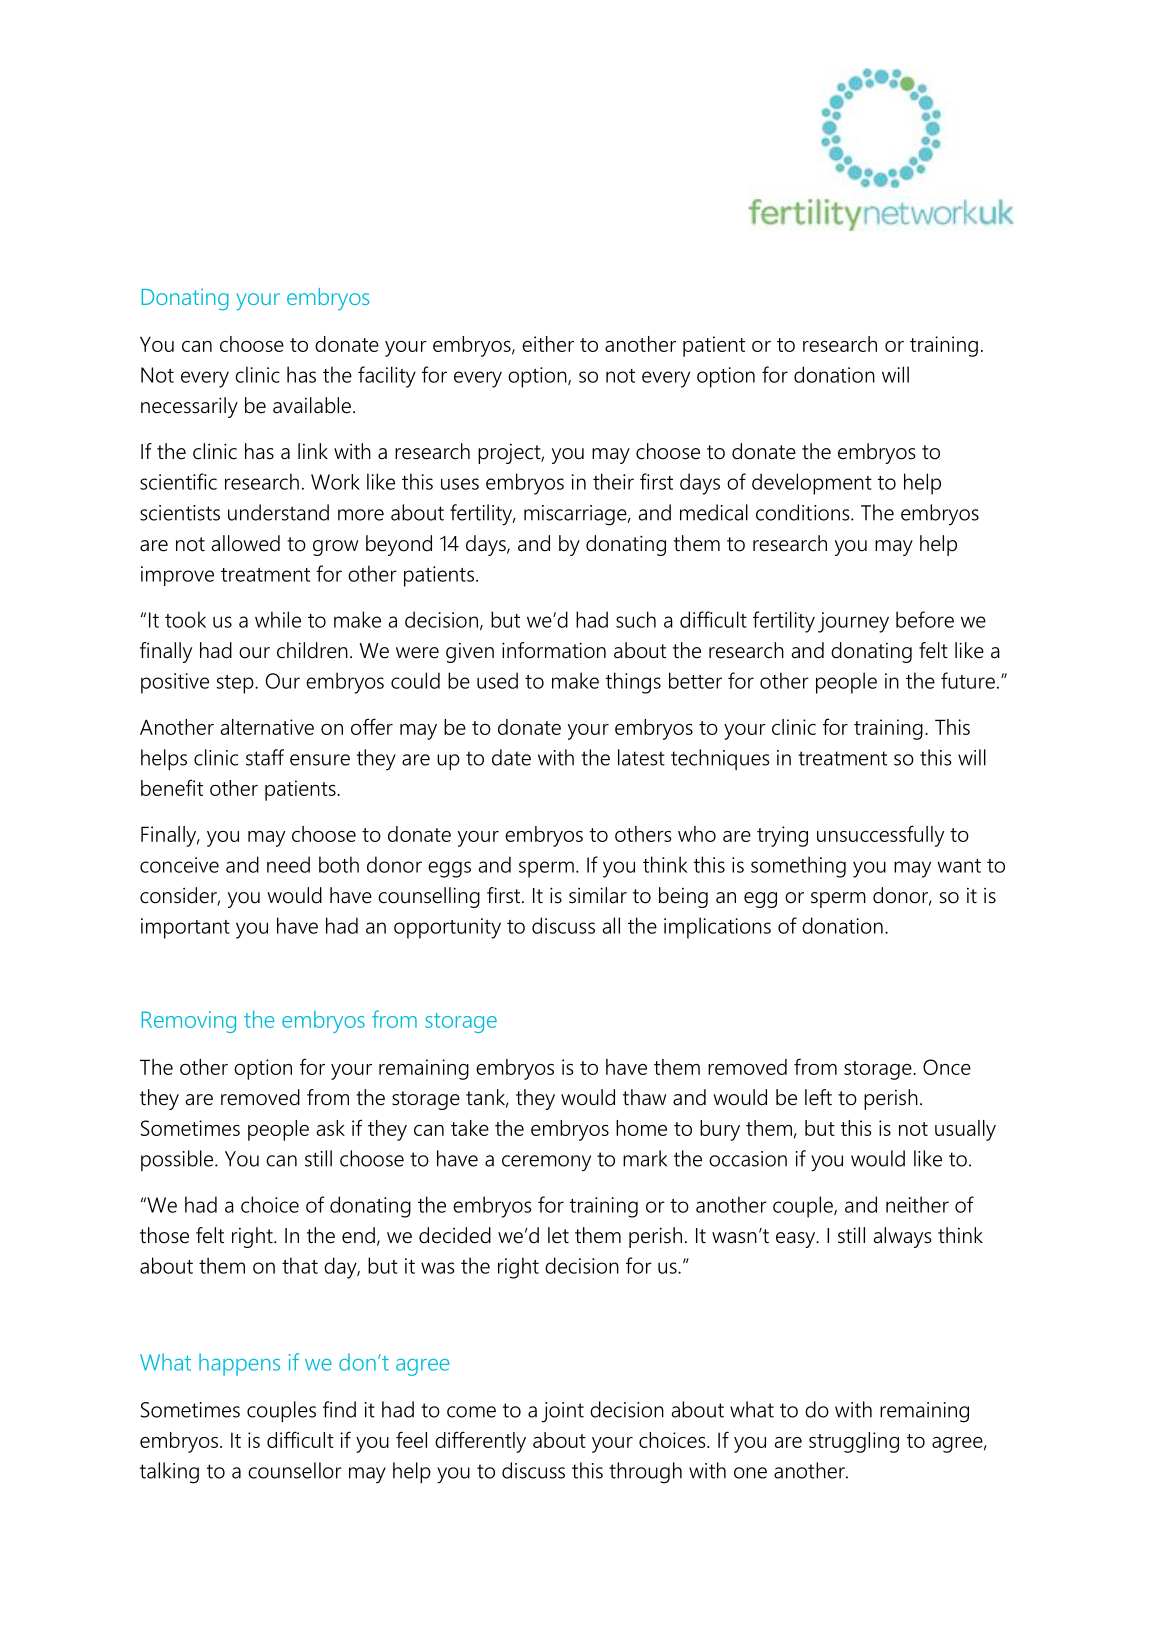 Image resolution: width=1153 pixels, height=1630 pixels. Describe the element at coordinates (178, 1160) in the image. I see `possible` at that location.
